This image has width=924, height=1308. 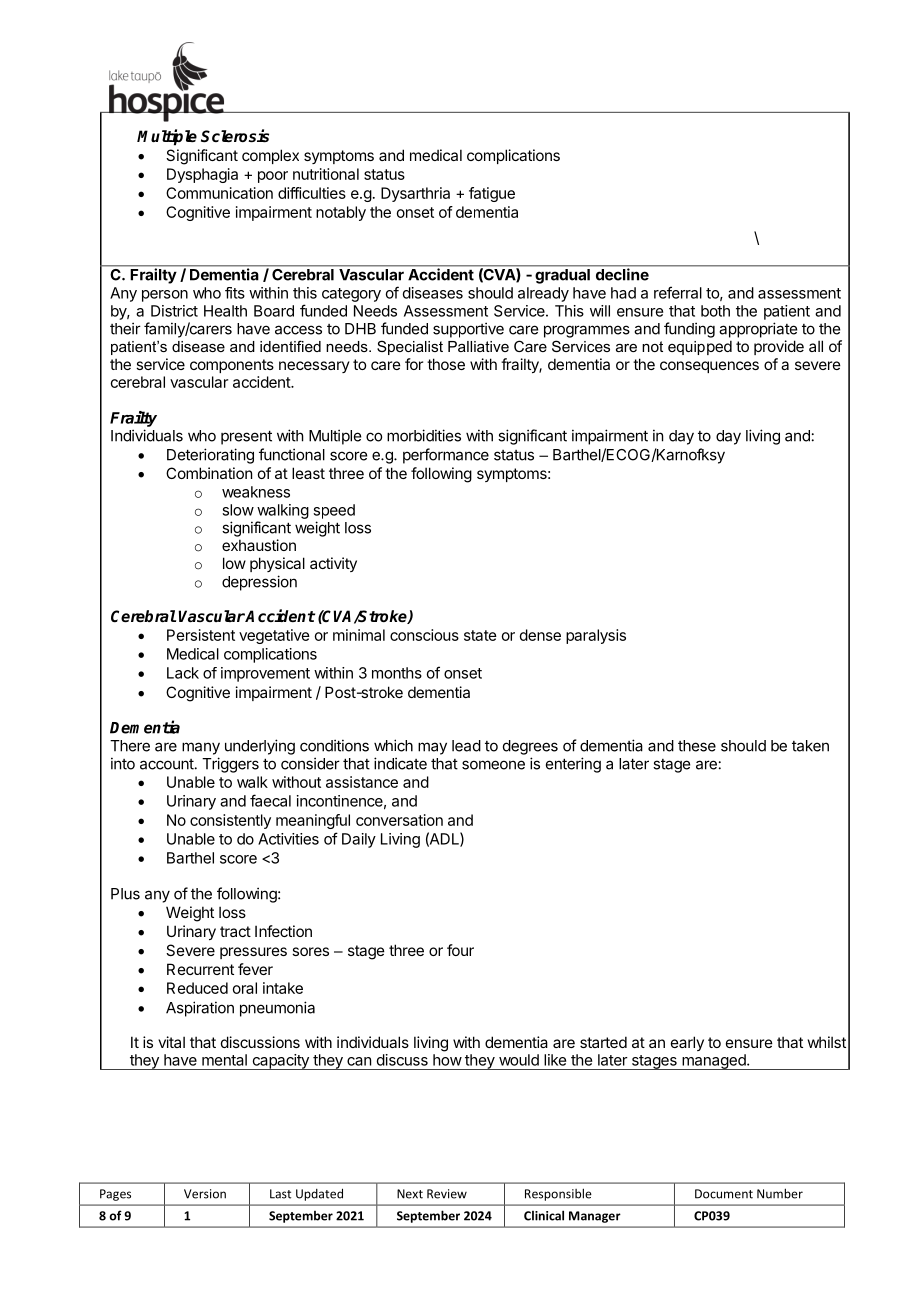 What do you see at coordinates (202, 175) in the image?
I see `Dysphagia` at bounding box center [202, 175].
